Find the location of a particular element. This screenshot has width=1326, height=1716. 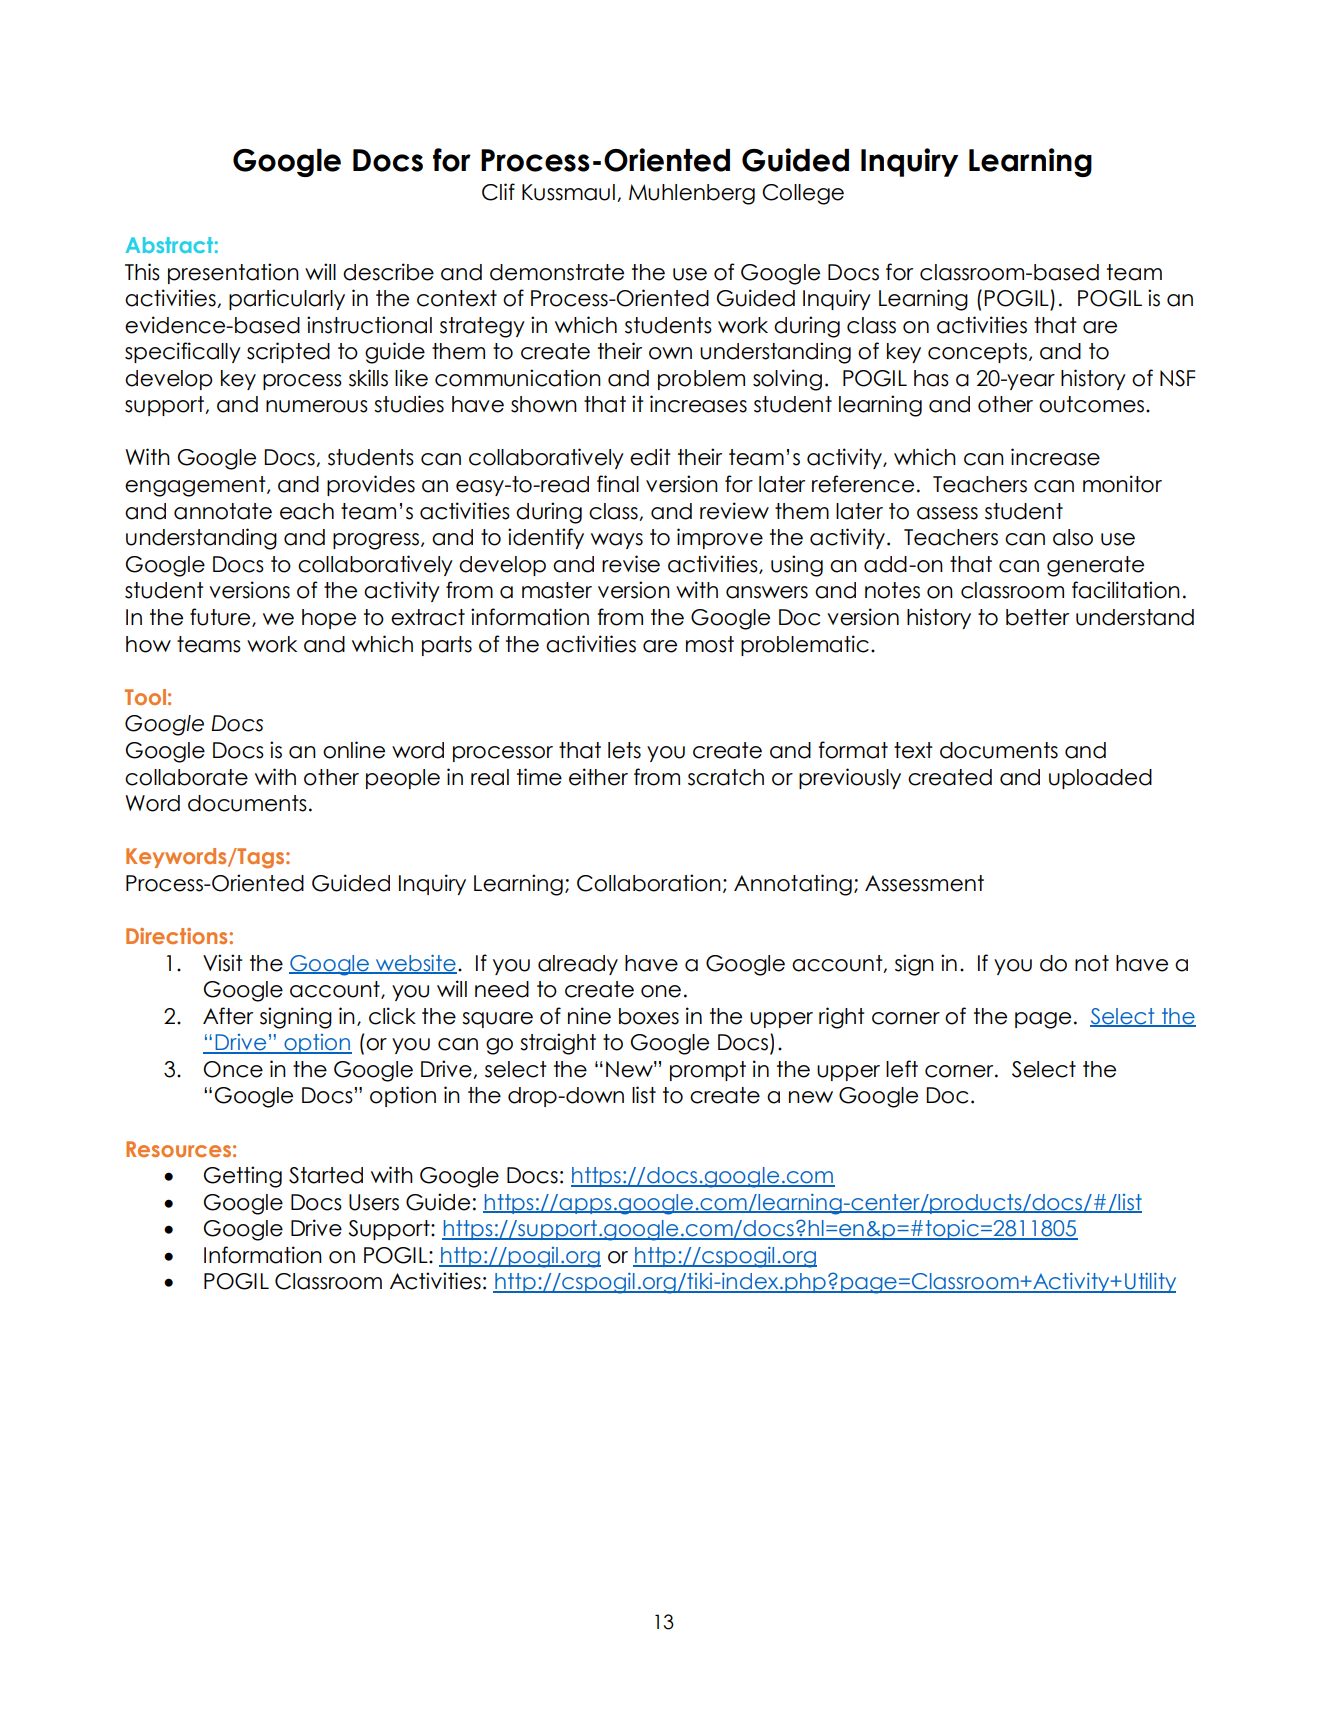

demonstrate is located at coordinates (557, 272).
